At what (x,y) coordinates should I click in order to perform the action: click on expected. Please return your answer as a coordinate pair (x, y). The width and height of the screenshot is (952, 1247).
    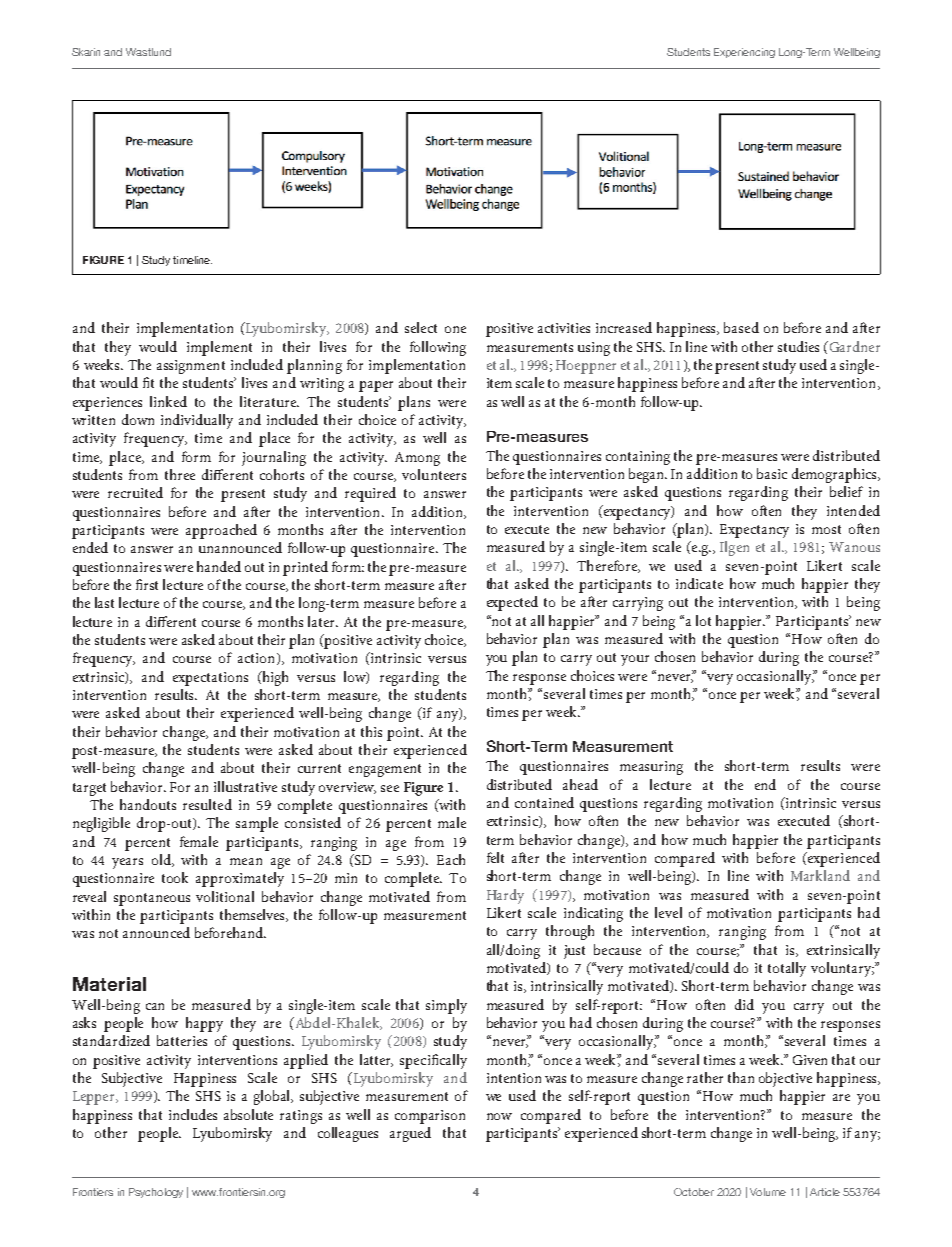
    Looking at the image, I should click on (512, 603).
